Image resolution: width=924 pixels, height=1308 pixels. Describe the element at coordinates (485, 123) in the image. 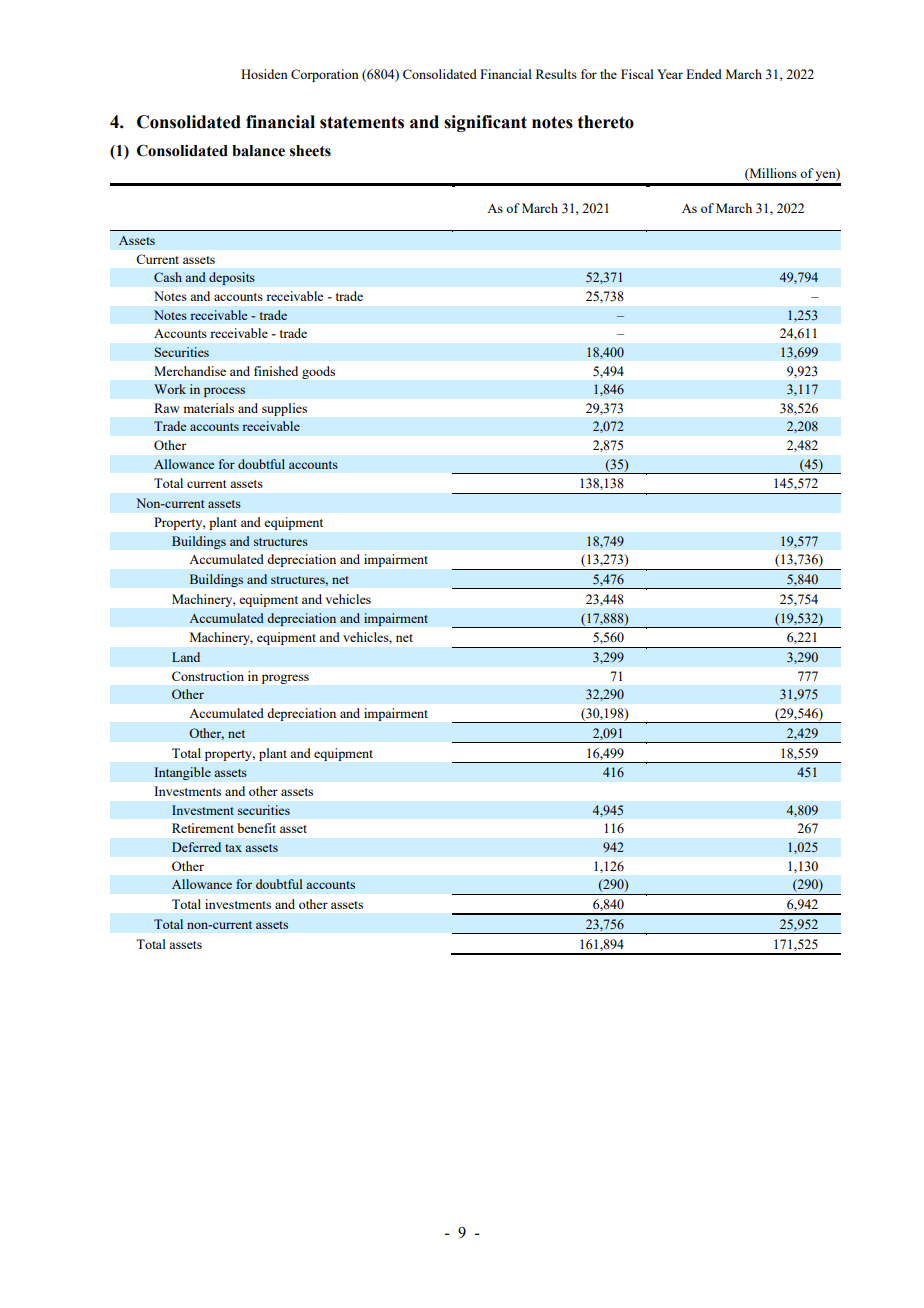

I see `significant` at that location.
